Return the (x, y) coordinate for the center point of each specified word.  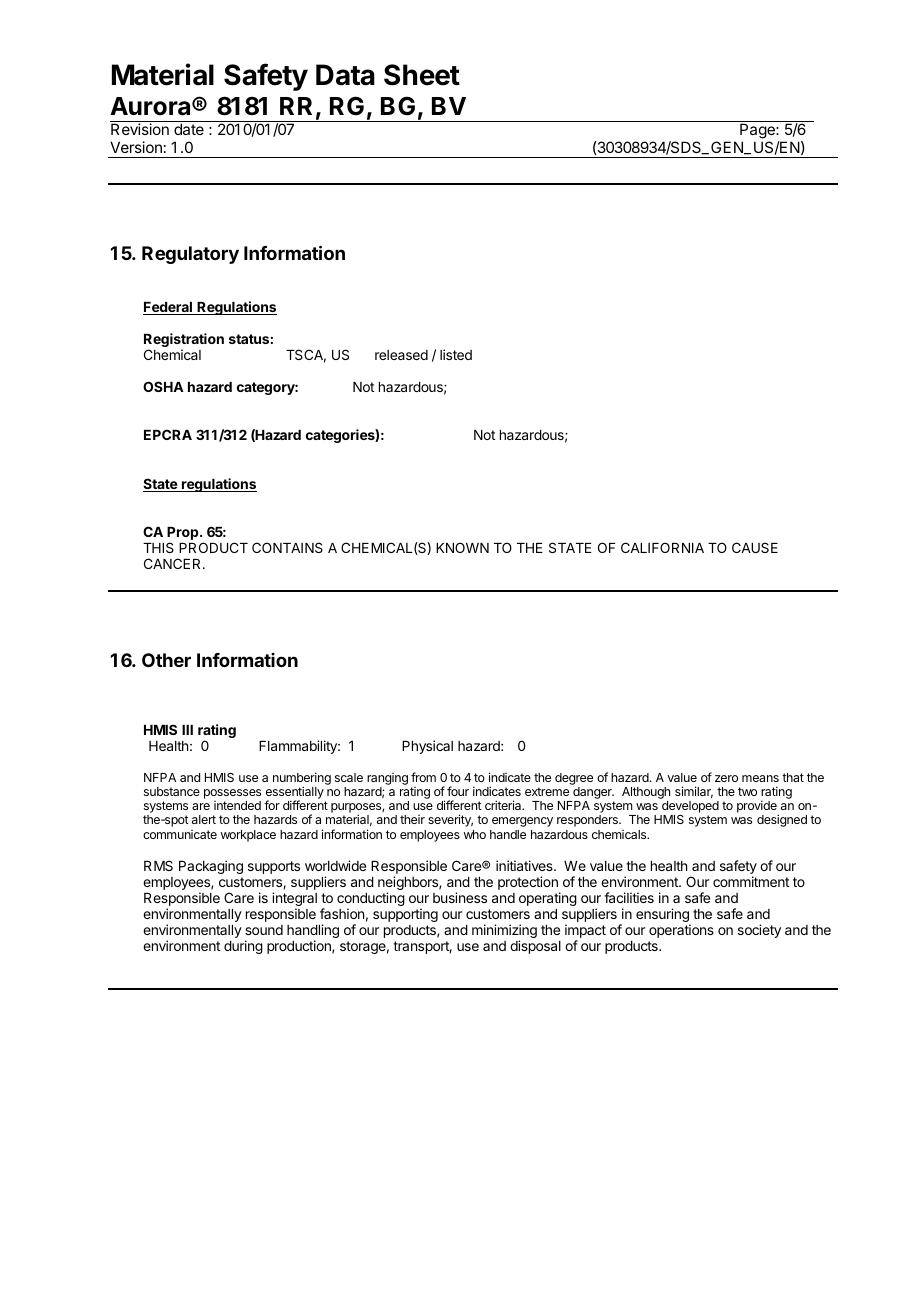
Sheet (422, 75)
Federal (168, 308)
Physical (427, 747)
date (189, 129)
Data (345, 75)
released (401, 355)
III (187, 730)
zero (726, 778)
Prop (184, 533)
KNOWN (462, 547)
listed (456, 354)
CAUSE (755, 547)
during (243, 947)
